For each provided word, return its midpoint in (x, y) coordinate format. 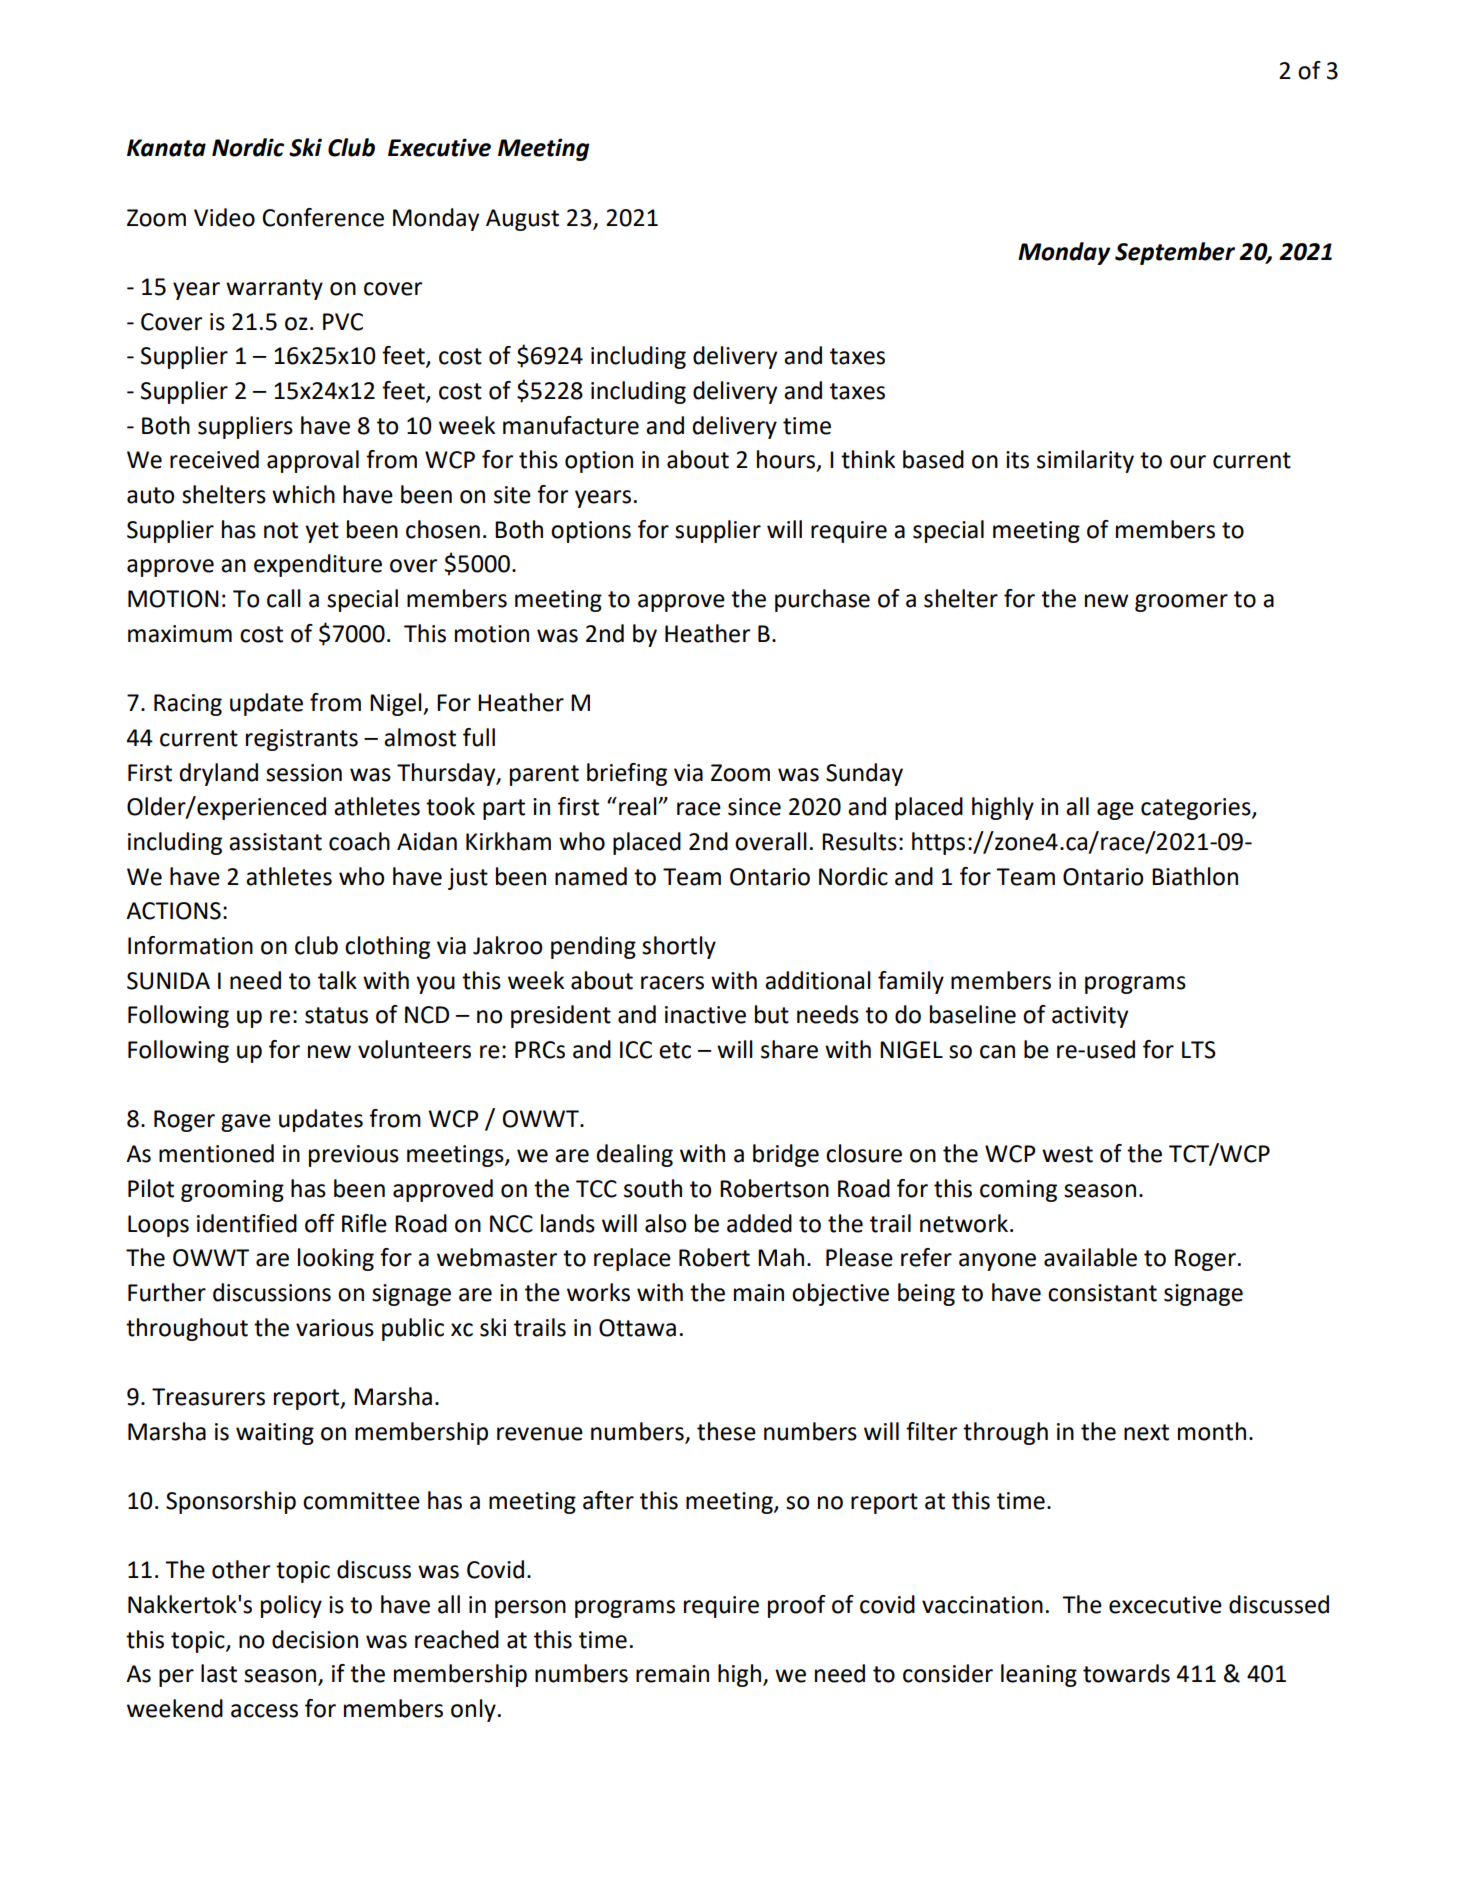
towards (1126, 1673)
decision (315, 1639)
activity (1090, 1017)
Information (190, 945)
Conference (323, 217)
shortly (679, 947)
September (1175, 253)
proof (797, 1606)
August (522, 220)
